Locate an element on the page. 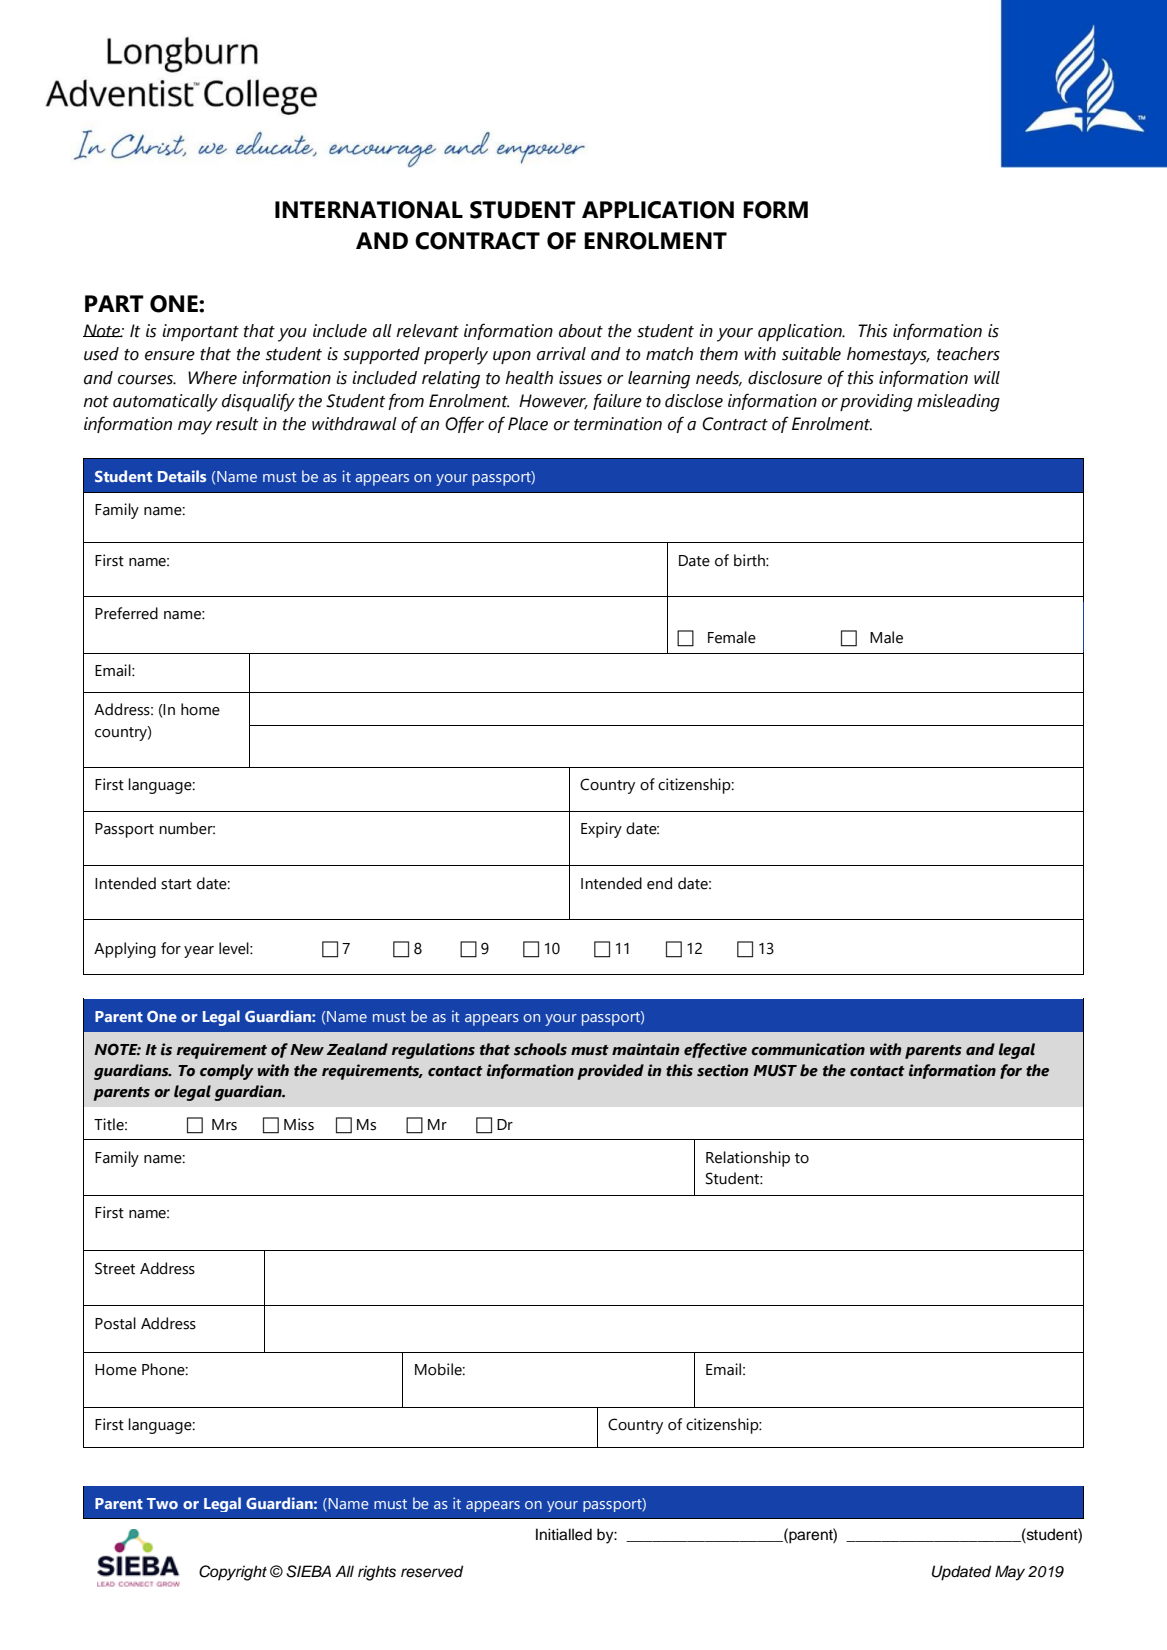 This page has height=1650, width=1167. effective is located at coordinates (715, 1050).
